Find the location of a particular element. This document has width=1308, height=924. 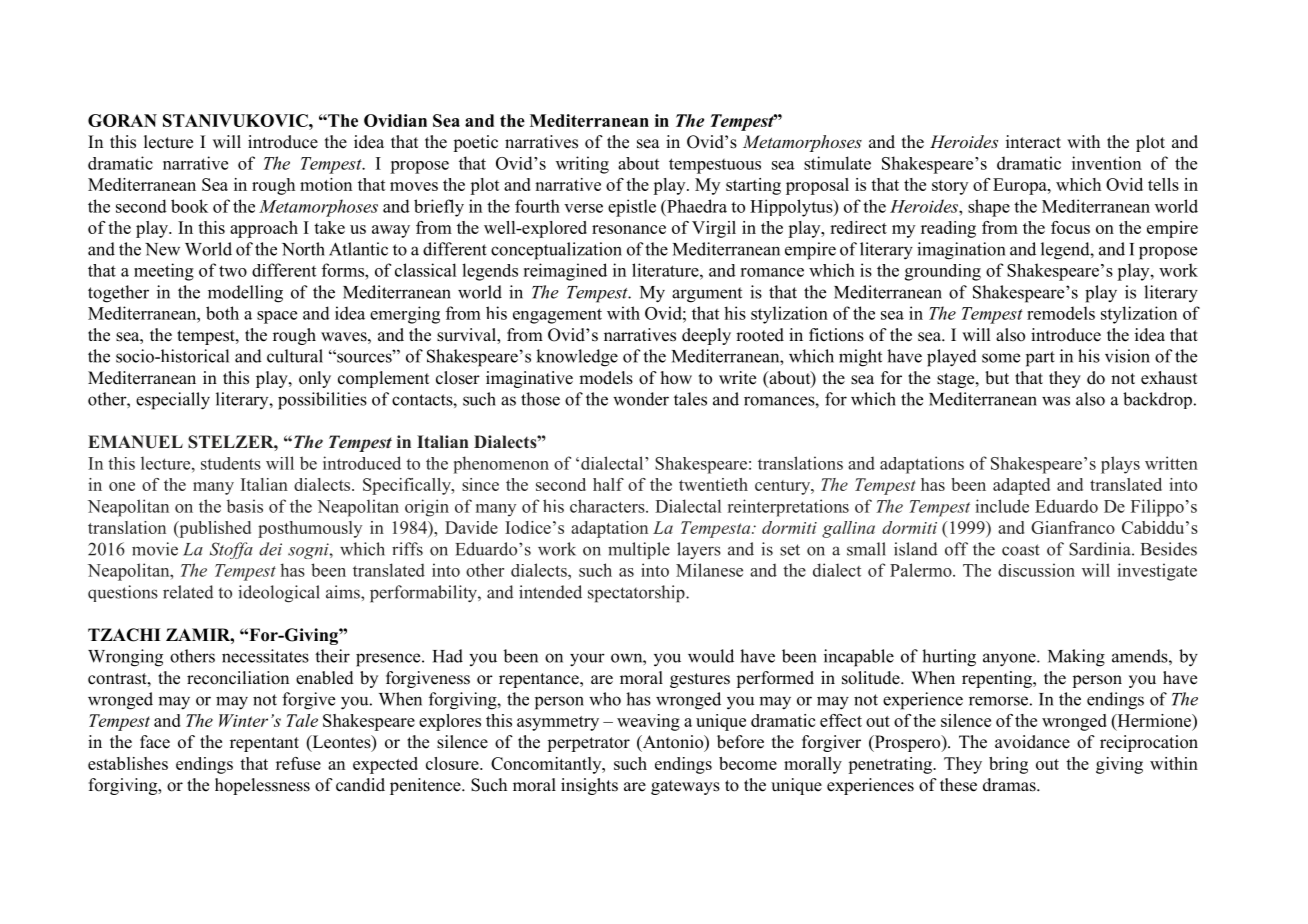

discussion is located at coordinates (1036, 570).
